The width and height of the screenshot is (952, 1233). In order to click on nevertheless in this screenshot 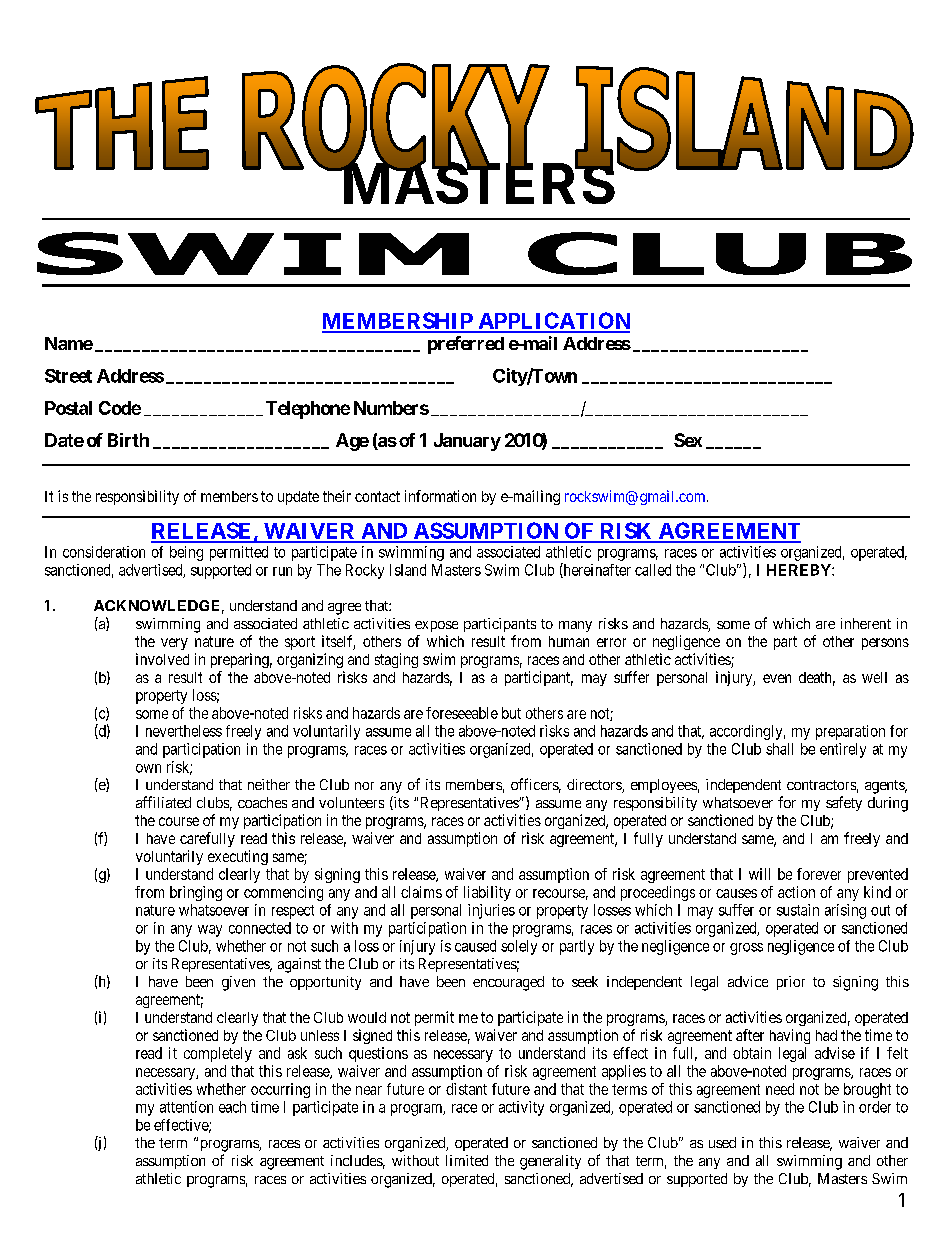, I will do `click(184, 731)`.
